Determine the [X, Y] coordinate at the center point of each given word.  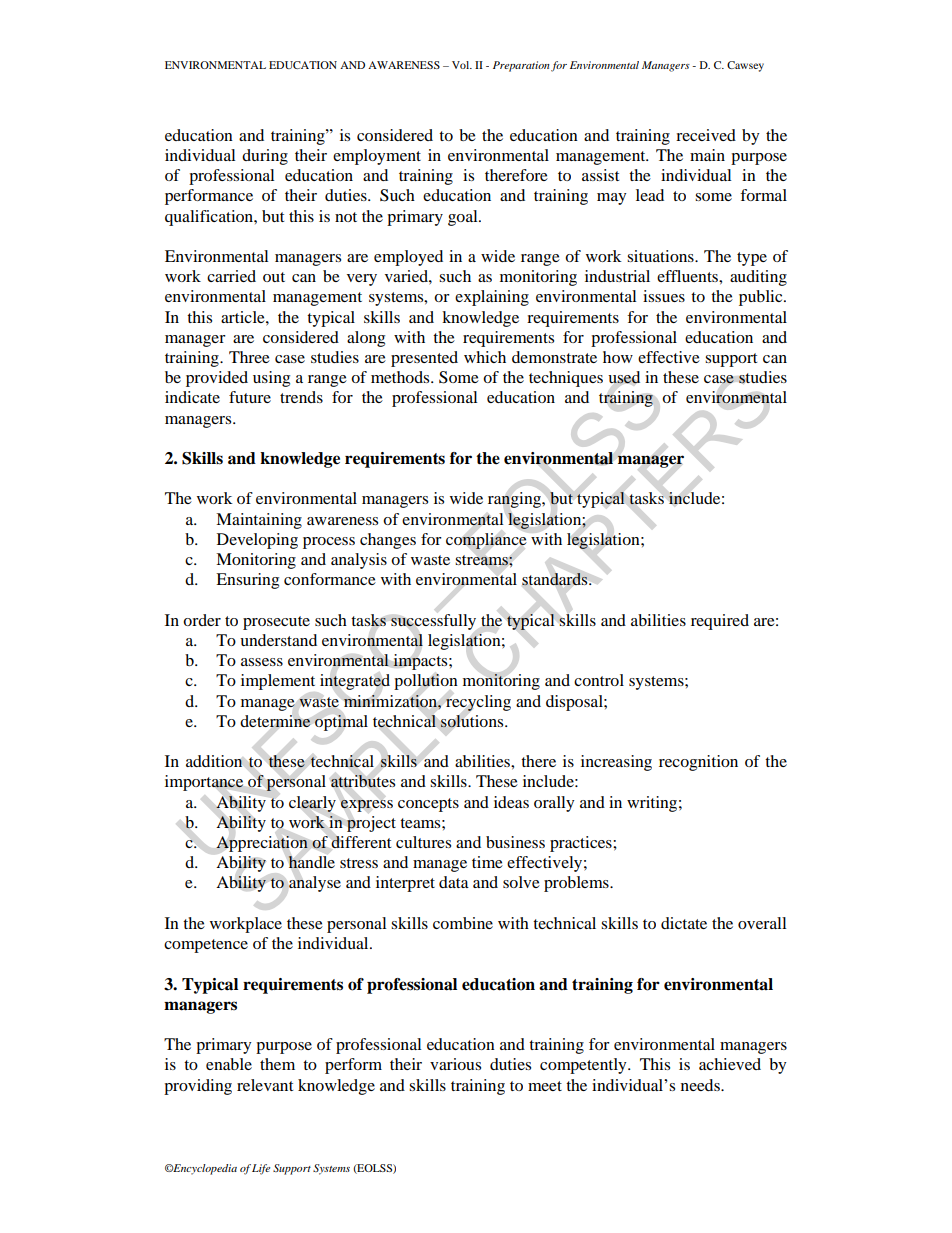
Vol [462, 65]
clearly [312, 804]
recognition [698, 763]
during [265, 157]
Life [261, 1169]
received [706, 135]
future [250, 397]
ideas [511, 802]
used [624, 377]
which [485, 357]
